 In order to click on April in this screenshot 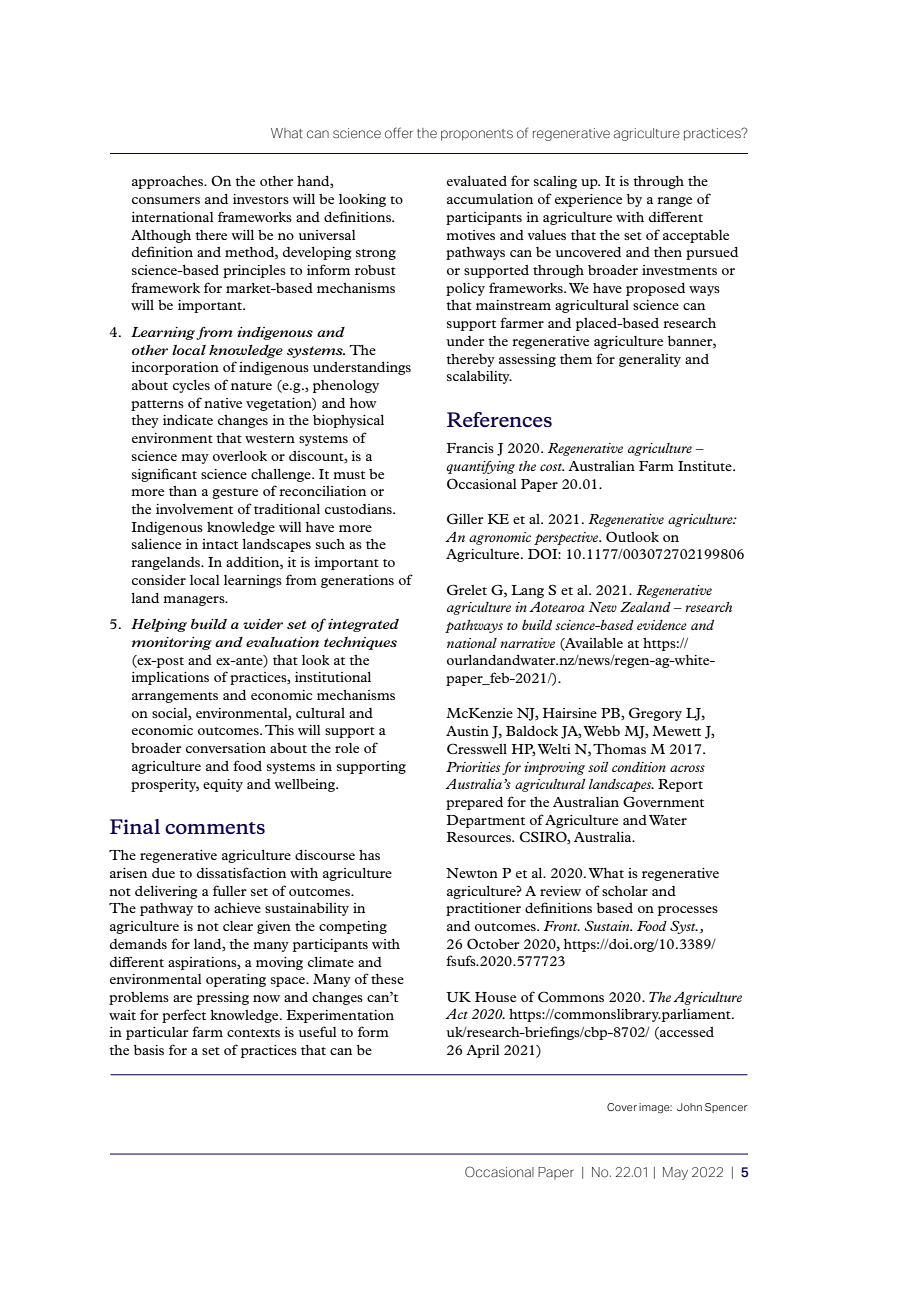, I will do `click(483, 1051)`.
